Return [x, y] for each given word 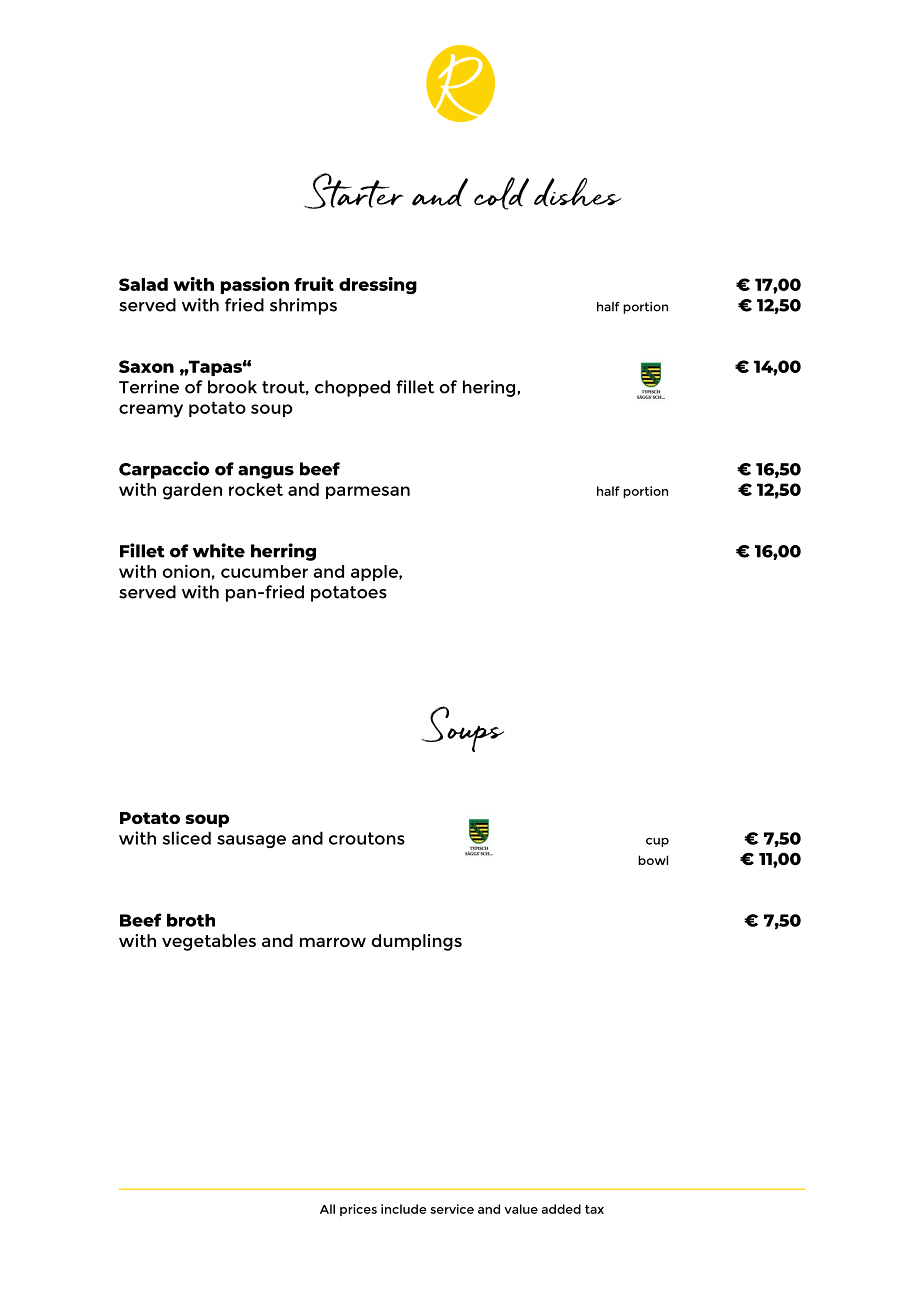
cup [657, 842]
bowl [653, 860]
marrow [333, 942]
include [403, 1209]
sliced [187, 838]
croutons [367, 838]
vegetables [209, 942]
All [327, 1209]
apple [375, 573]
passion [254, 285]
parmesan [368, 492]
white [219, 550]
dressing [378, 286]
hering [490, 388]
